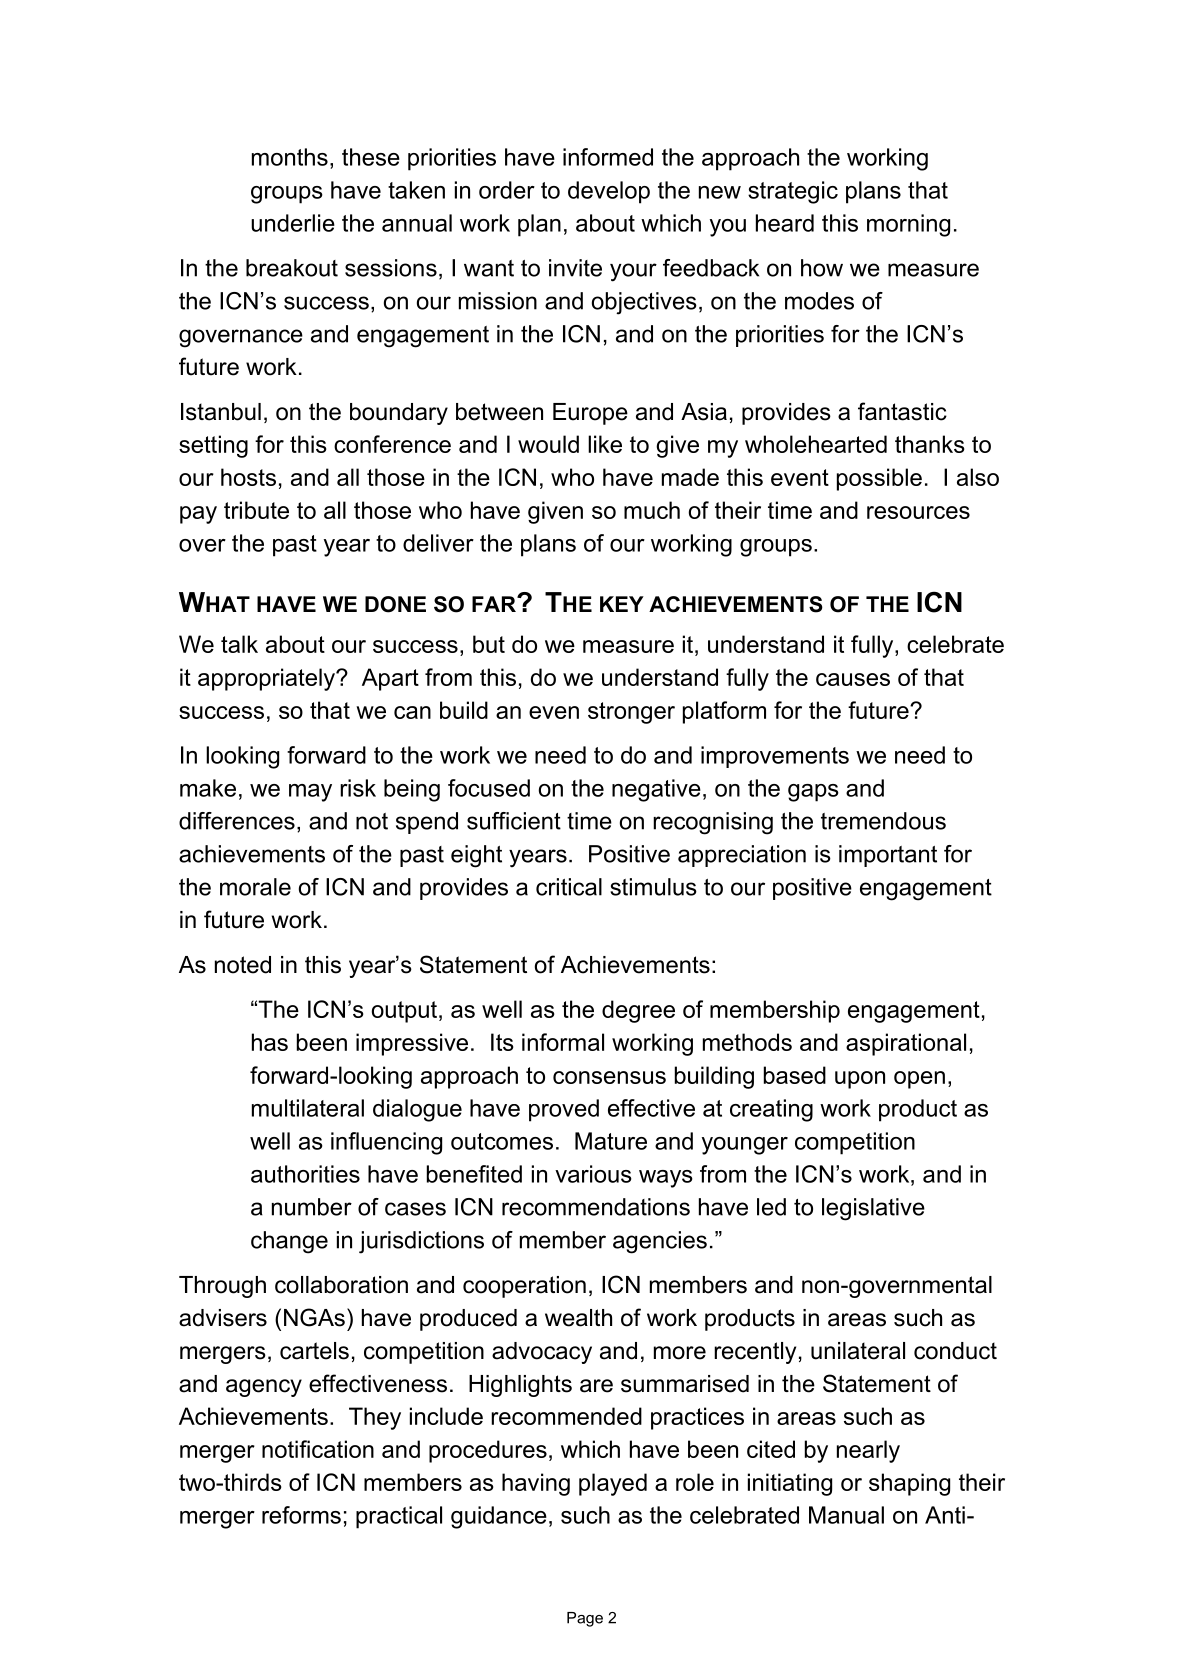  Describe the element at coordinates (293, 223) in the document. I see `underlie` at that location.
